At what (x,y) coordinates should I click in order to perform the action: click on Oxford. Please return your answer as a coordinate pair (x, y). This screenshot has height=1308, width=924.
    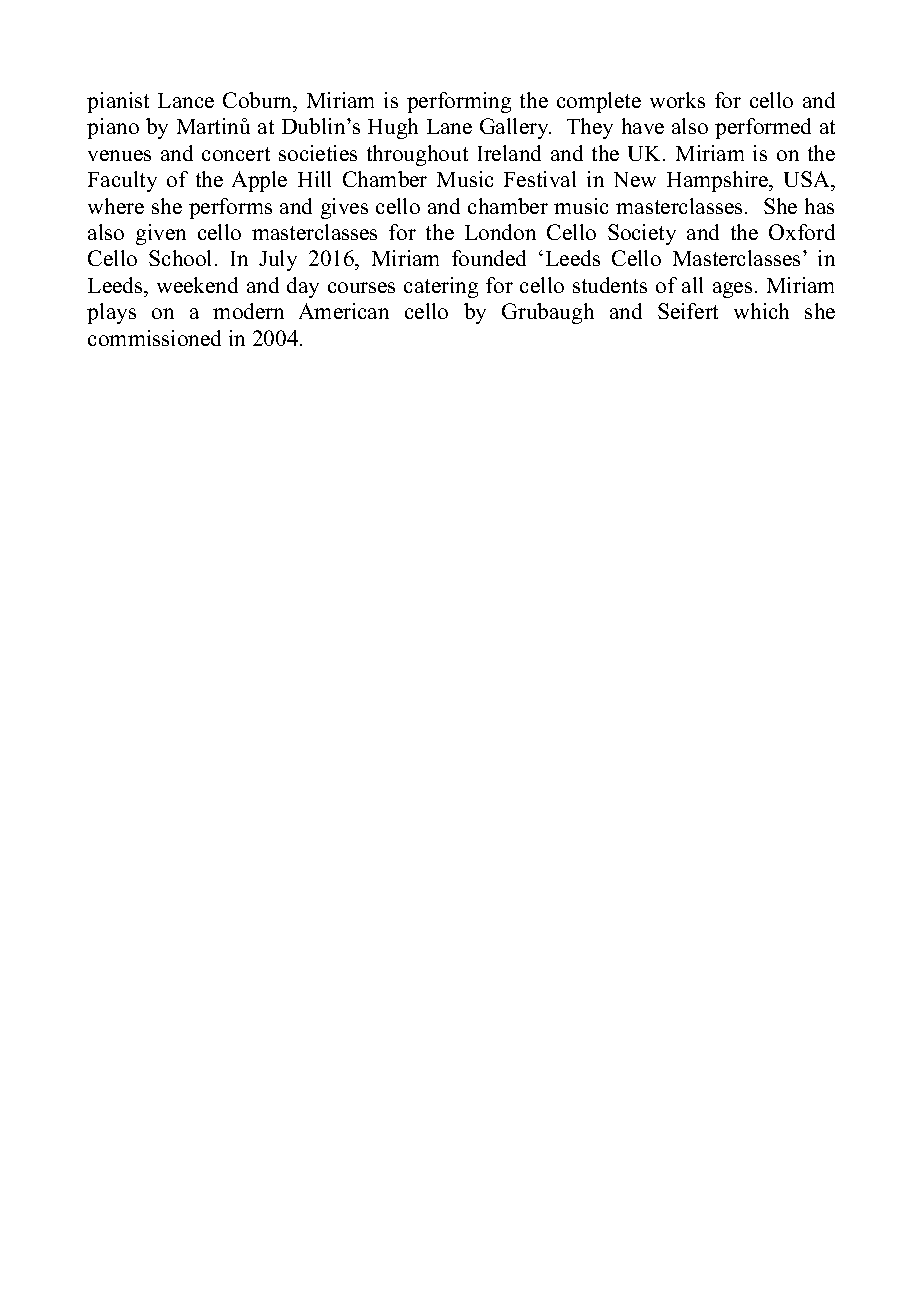
    Looking at the image, I should click on (802, 232).
